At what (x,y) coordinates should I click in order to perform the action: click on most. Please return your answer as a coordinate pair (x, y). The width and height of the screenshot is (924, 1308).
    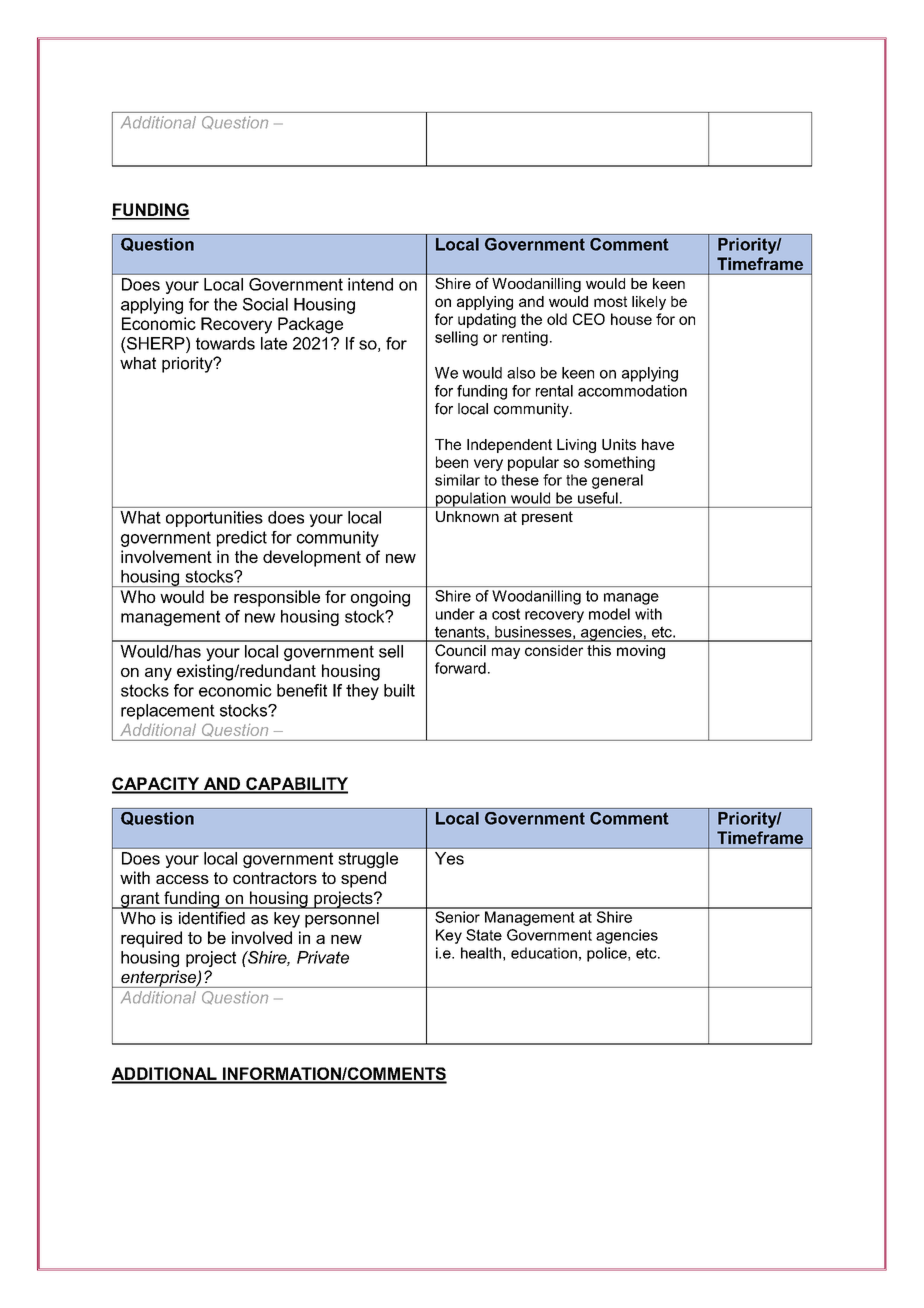
    Looking at the image, I should click on (610, 301).
